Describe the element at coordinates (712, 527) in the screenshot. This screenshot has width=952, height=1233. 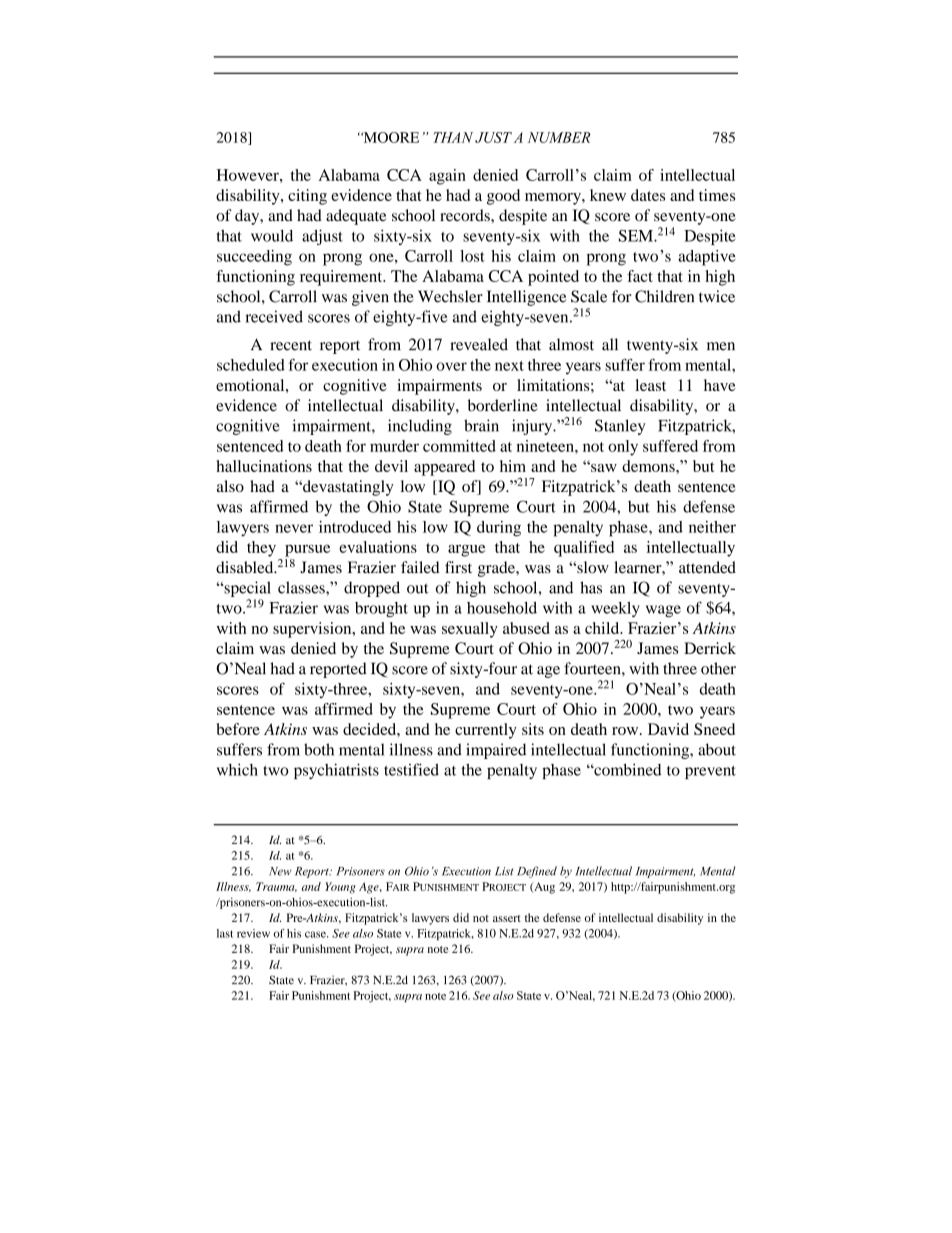
I see `neither` at that location.
